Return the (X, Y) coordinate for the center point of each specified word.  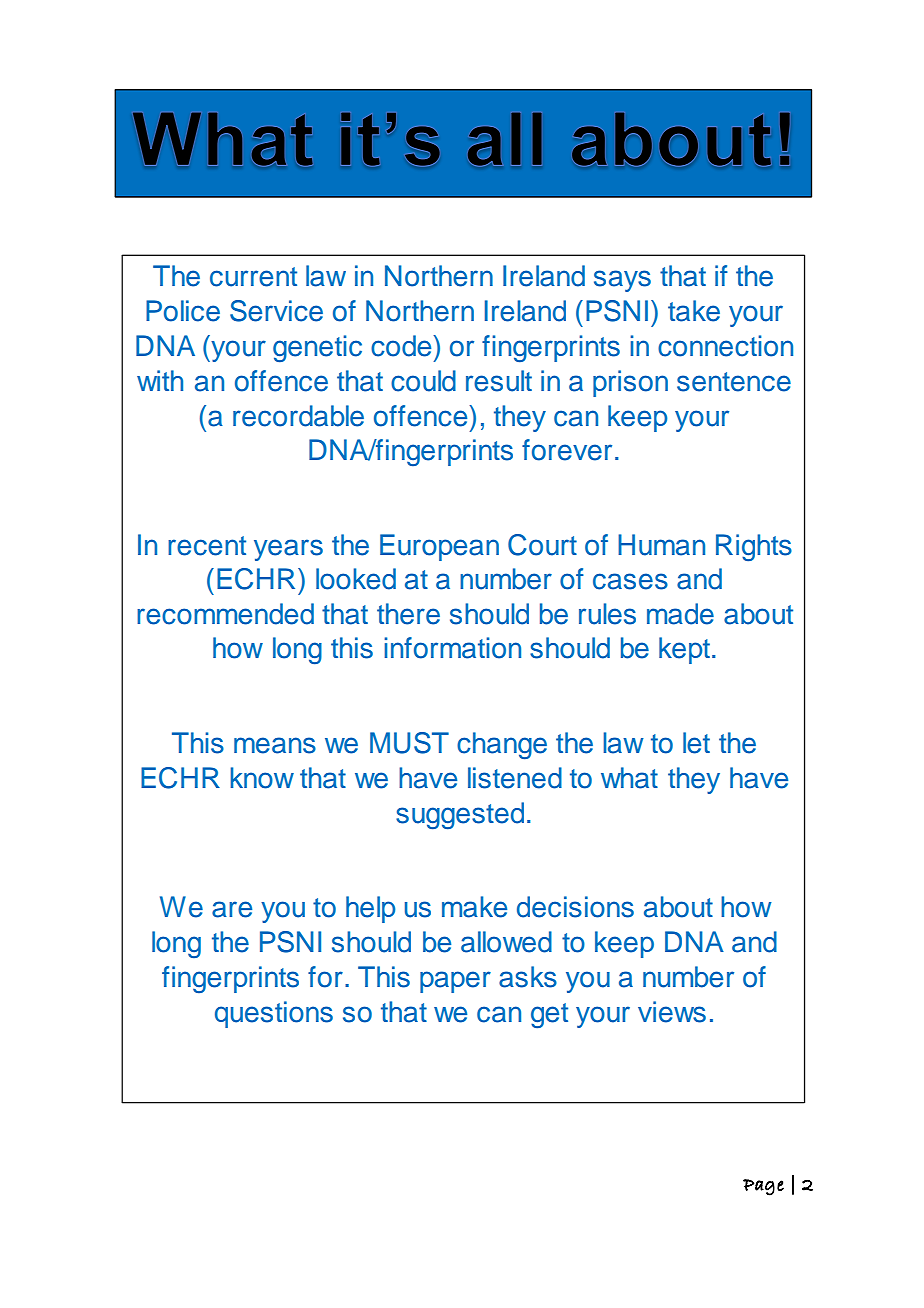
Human (661, 545)
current (253, 277)
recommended (225, 614)
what (629, 778)
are (232, 909)
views (672, 1012)
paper (455, 982)
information (452, 648)
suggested (460, 816)
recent (207, 546)
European (439, 547)
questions (274, 1014)
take (694, 311)
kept (684, 650)
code (402, 346)
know (262, 778)
